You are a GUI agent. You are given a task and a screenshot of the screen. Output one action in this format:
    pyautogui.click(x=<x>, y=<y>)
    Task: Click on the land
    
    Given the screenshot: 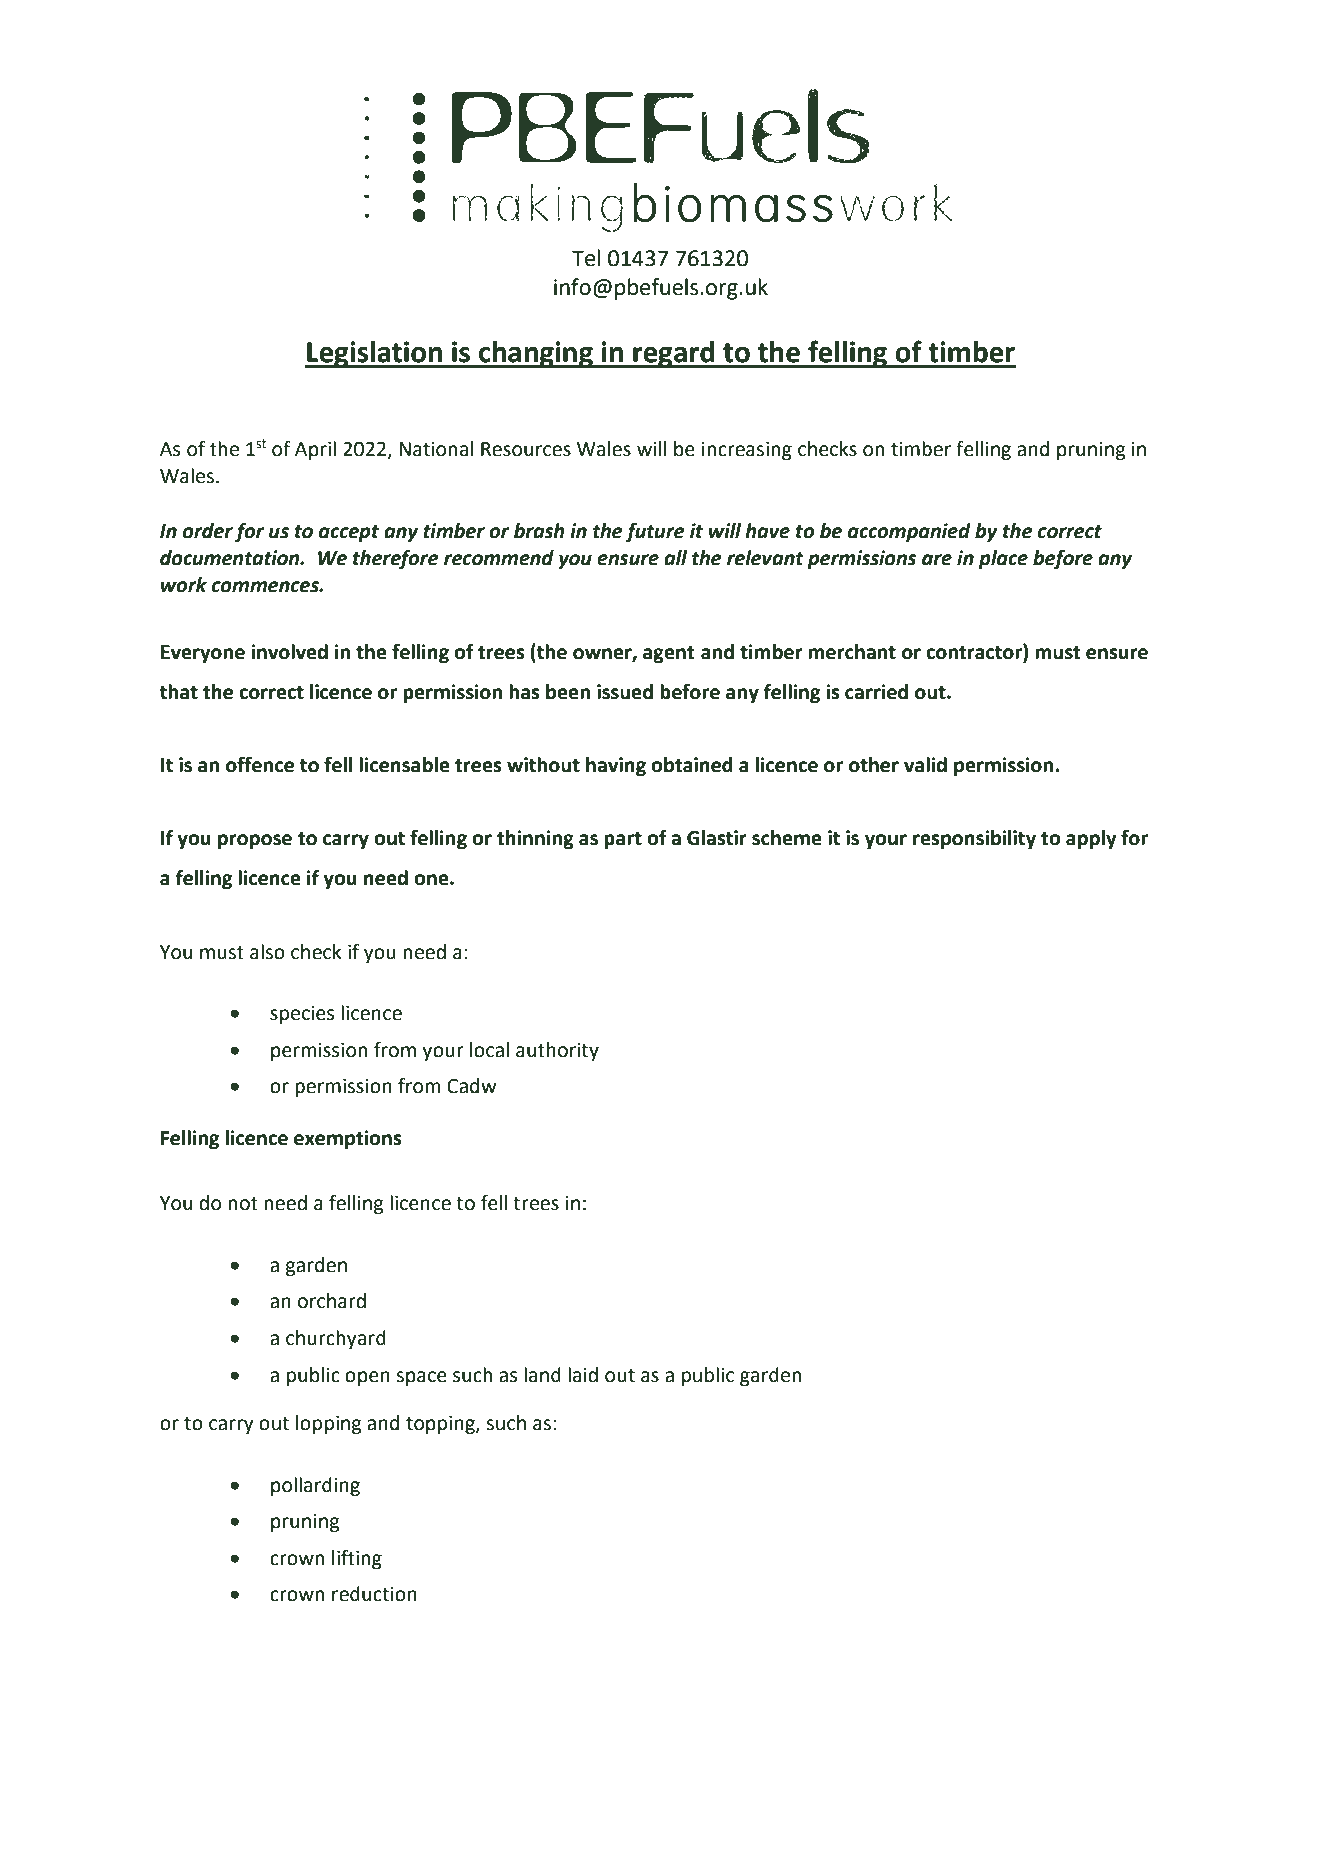 What is the action you would take?
    pyautogui.click(x=542, y=1375)
